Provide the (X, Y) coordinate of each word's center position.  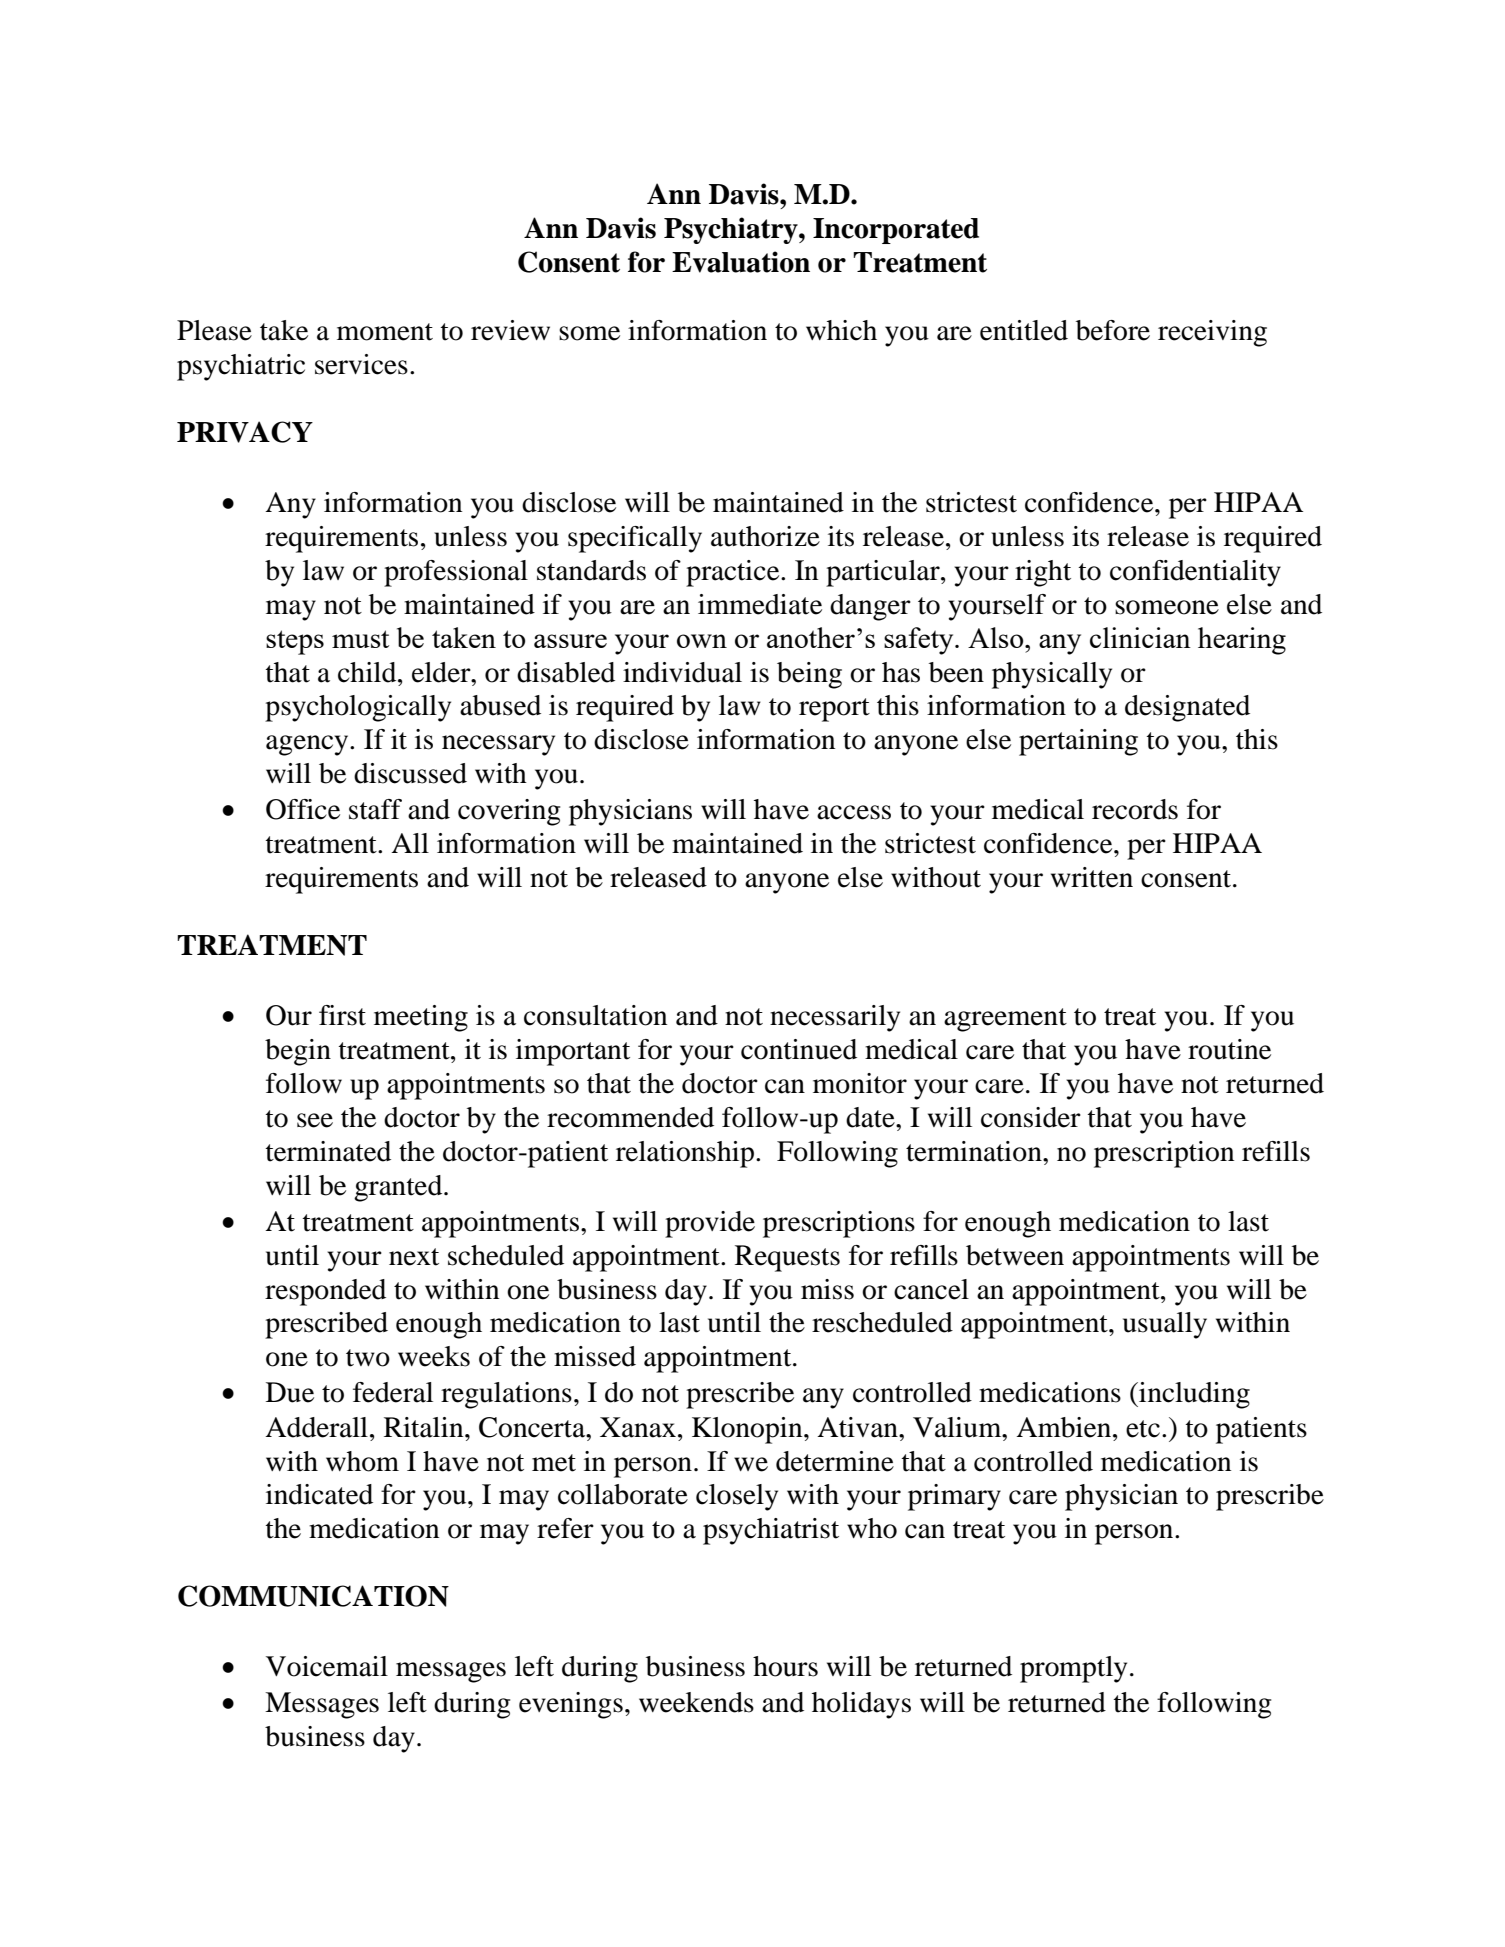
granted (399, 1188)
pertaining (1078, 742)
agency (308, 745)
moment (385, 332)
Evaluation (741, 262)
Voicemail (327, 1666)
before (1113, 330)
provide (710, 1224)
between (1015, 1255)
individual (682, 672)
